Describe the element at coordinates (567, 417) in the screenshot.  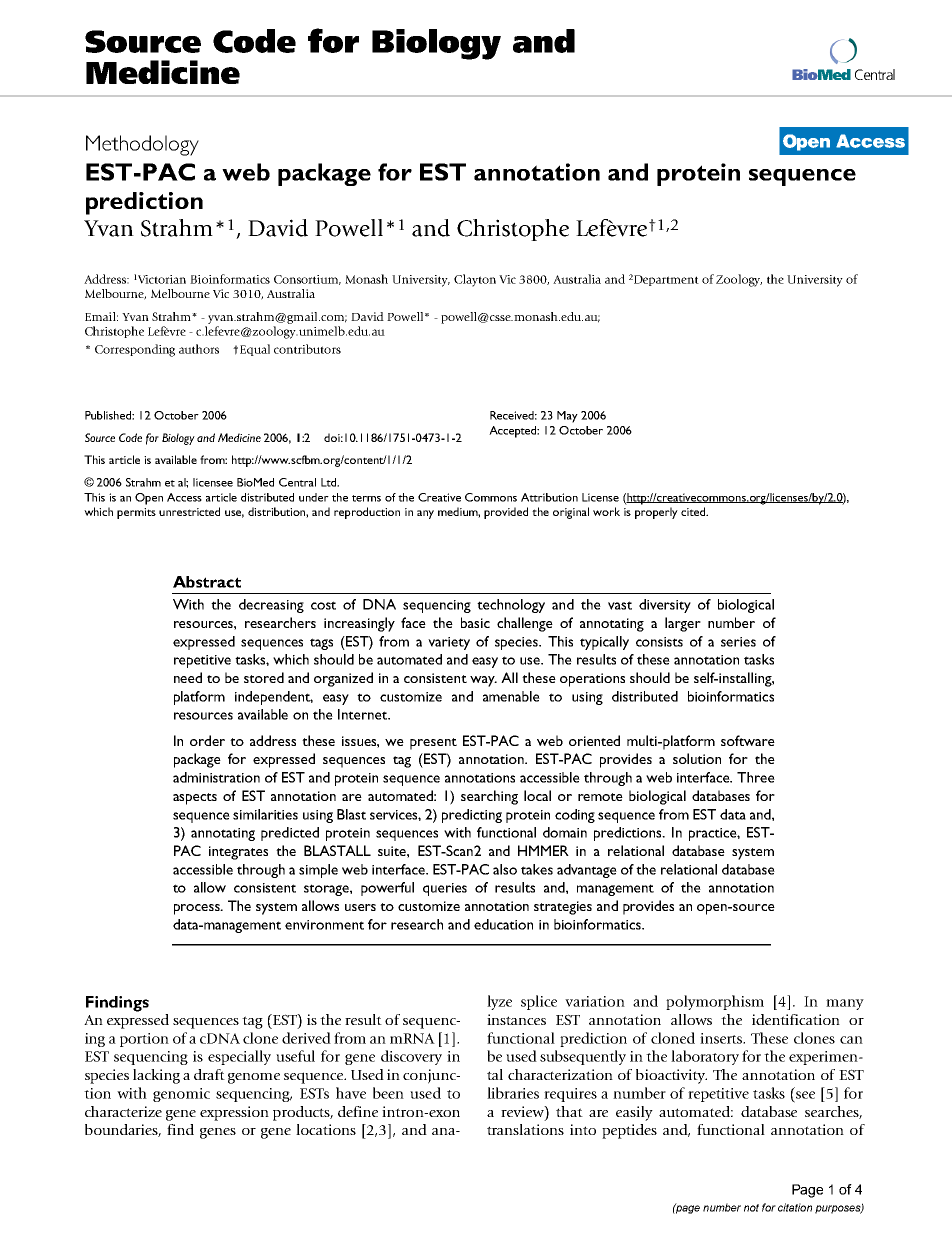
I see `May` at that location.
